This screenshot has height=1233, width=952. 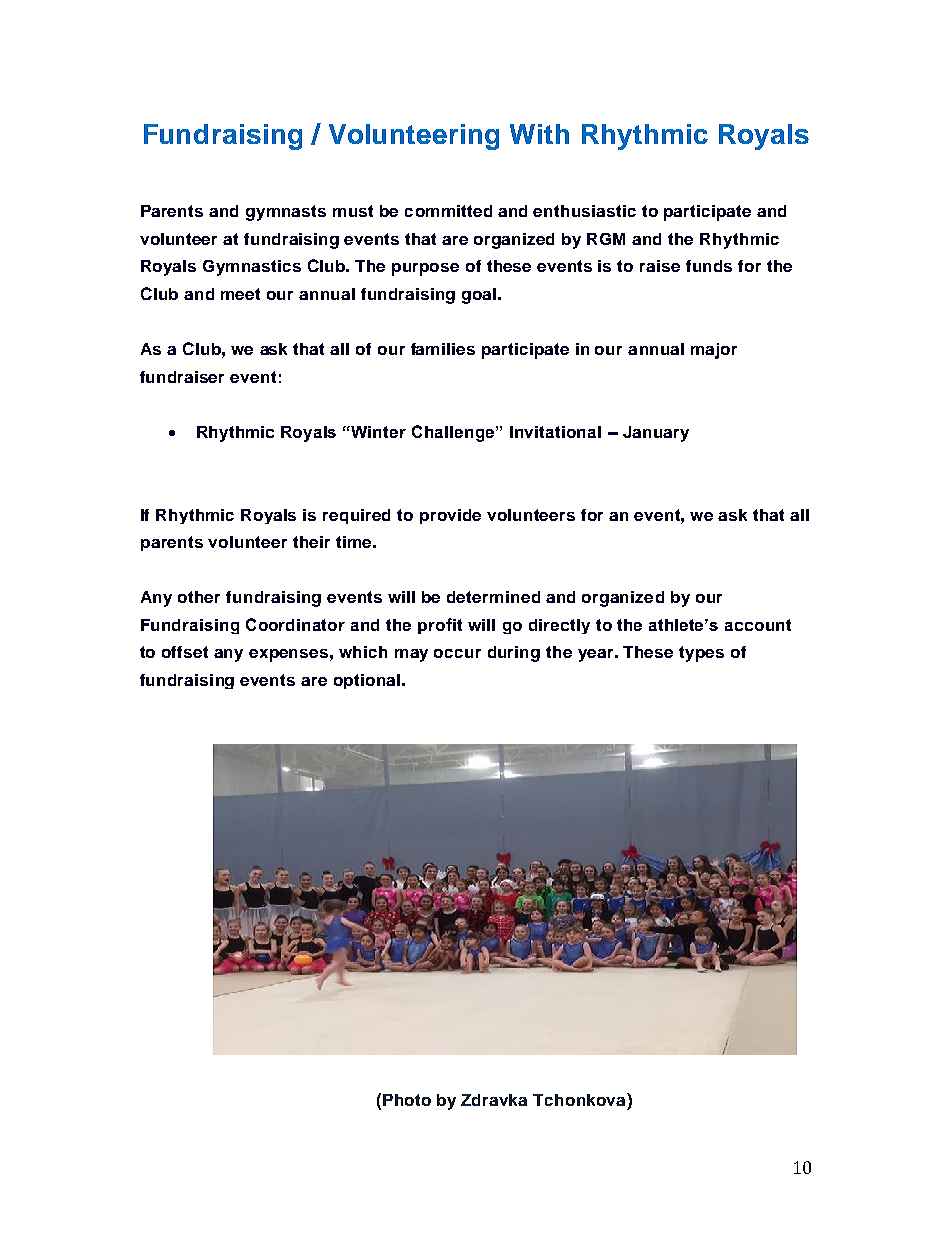 What do you see at coordinates (454, 433) in the screenshot?
I see `Challenge` at bounding box center [454, 433].
